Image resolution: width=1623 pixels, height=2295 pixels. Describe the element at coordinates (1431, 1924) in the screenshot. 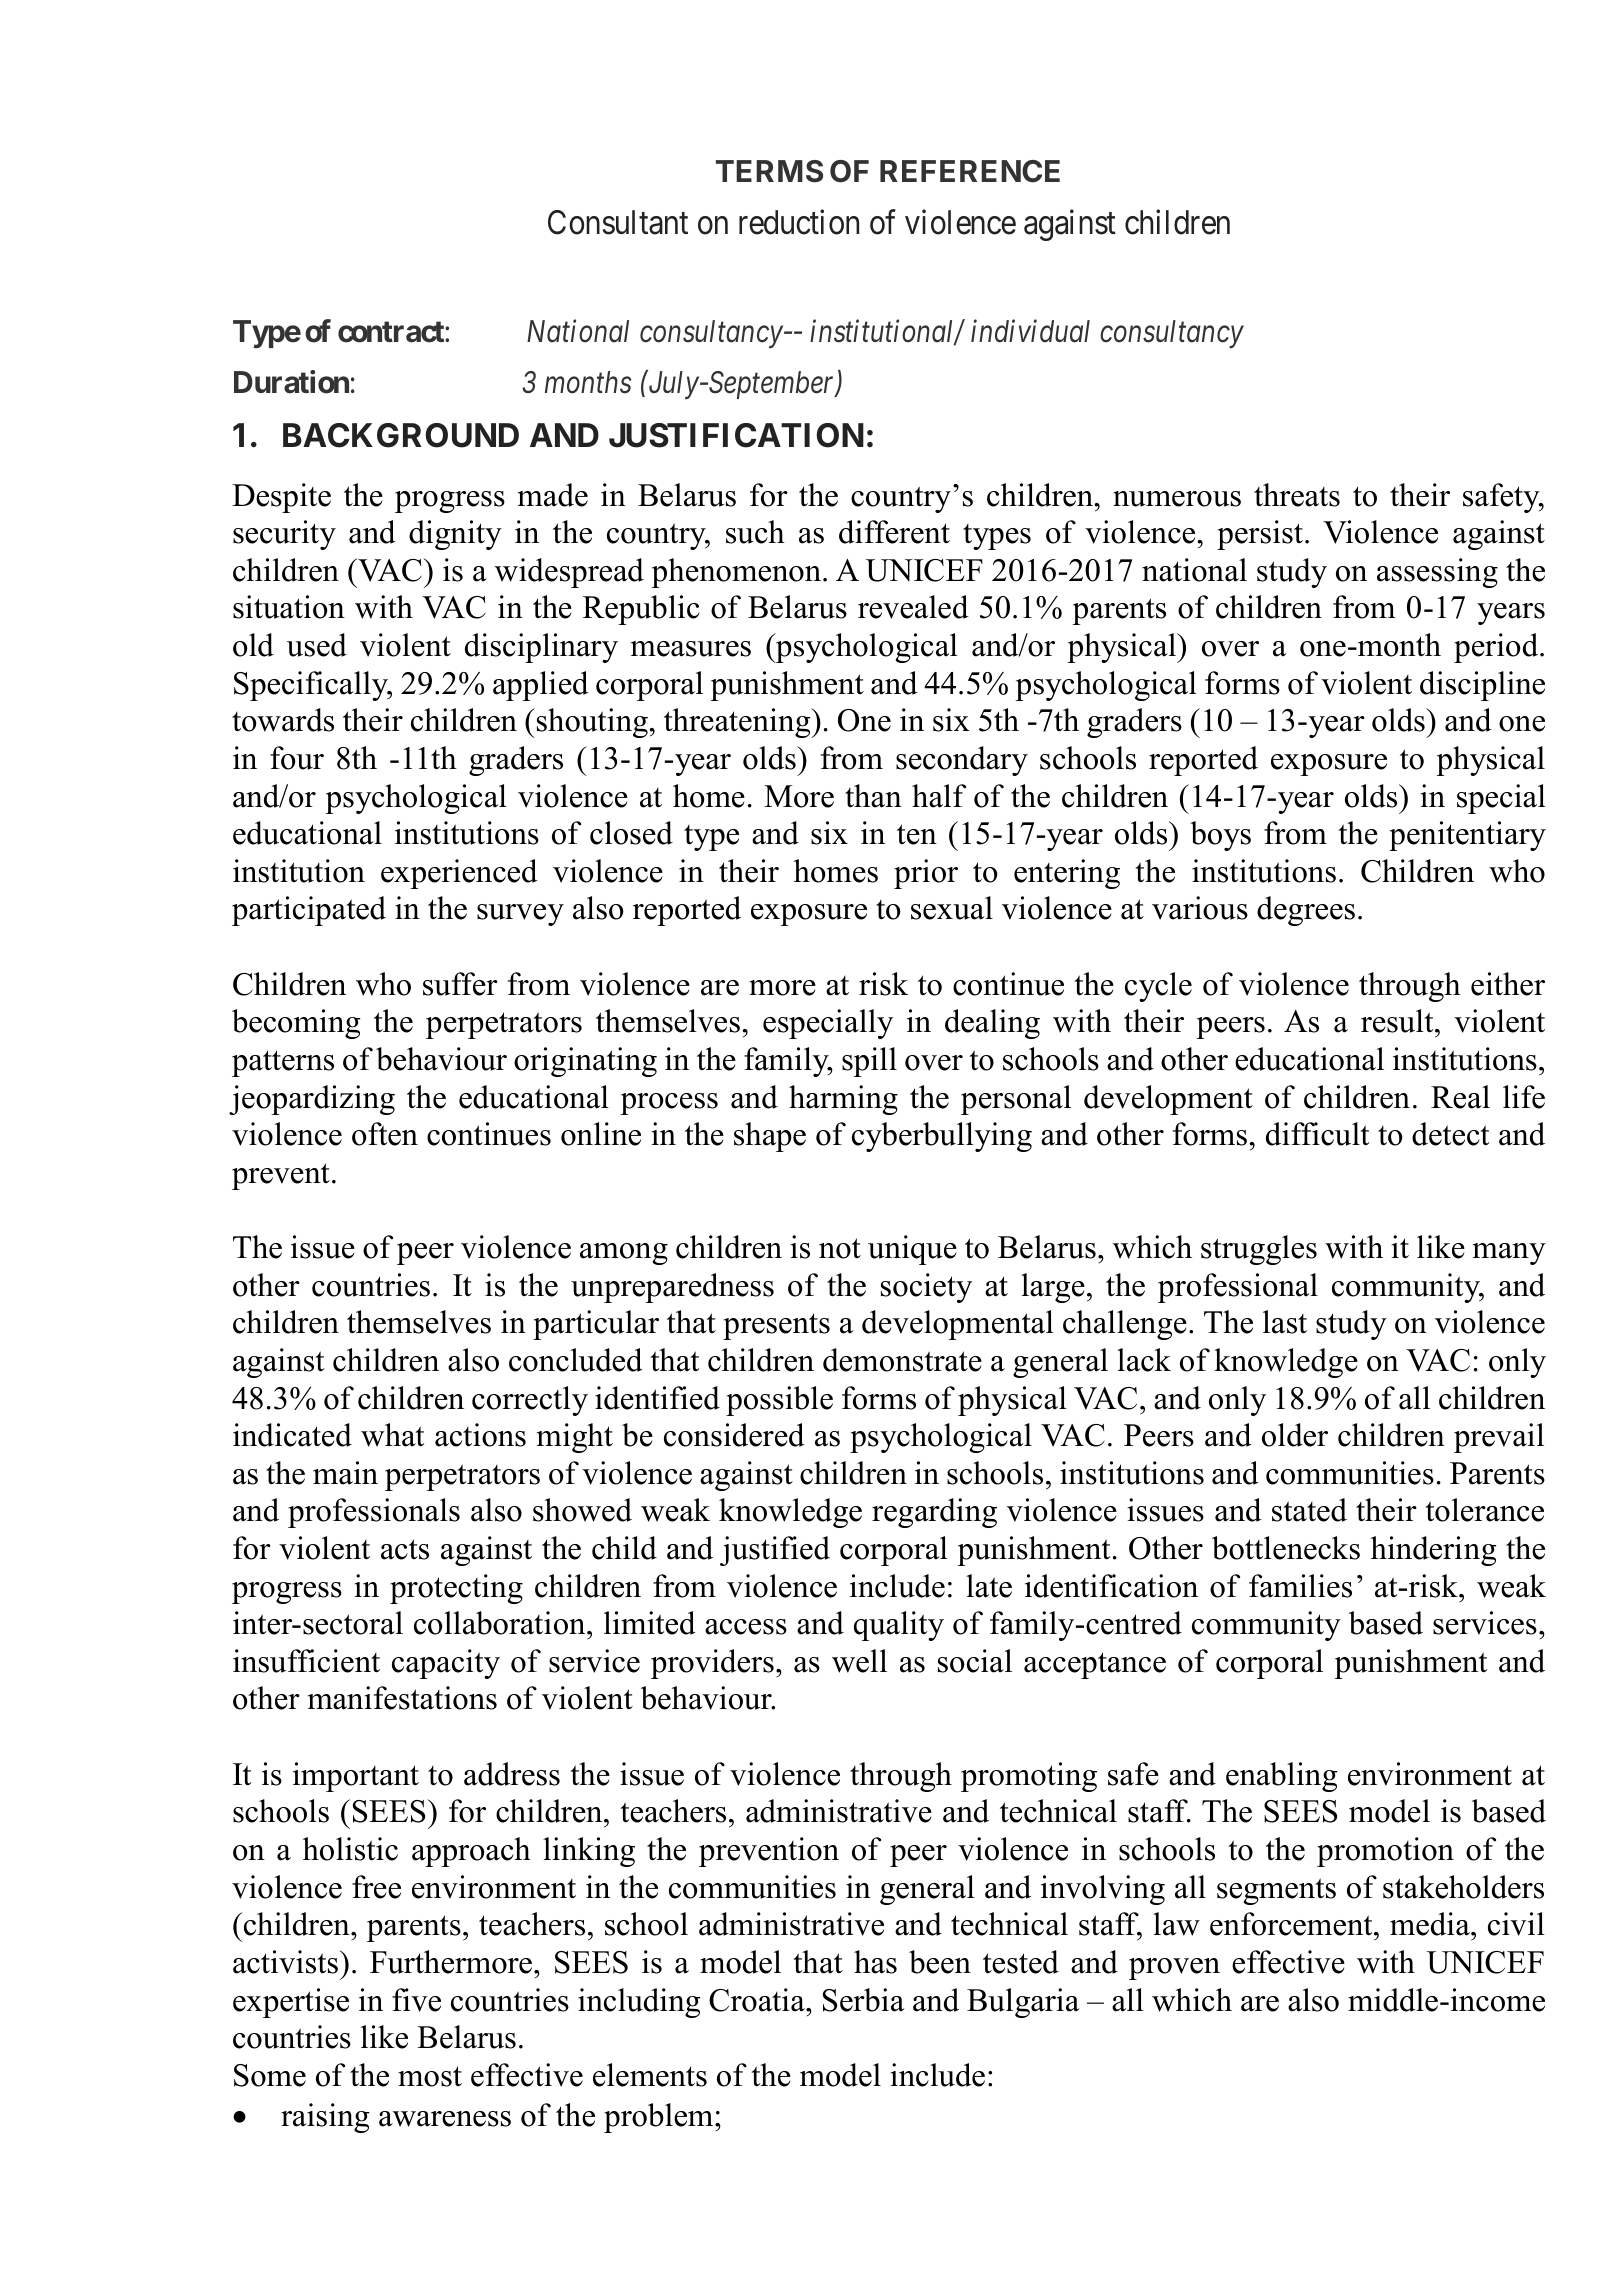

I see `media` at that location.
